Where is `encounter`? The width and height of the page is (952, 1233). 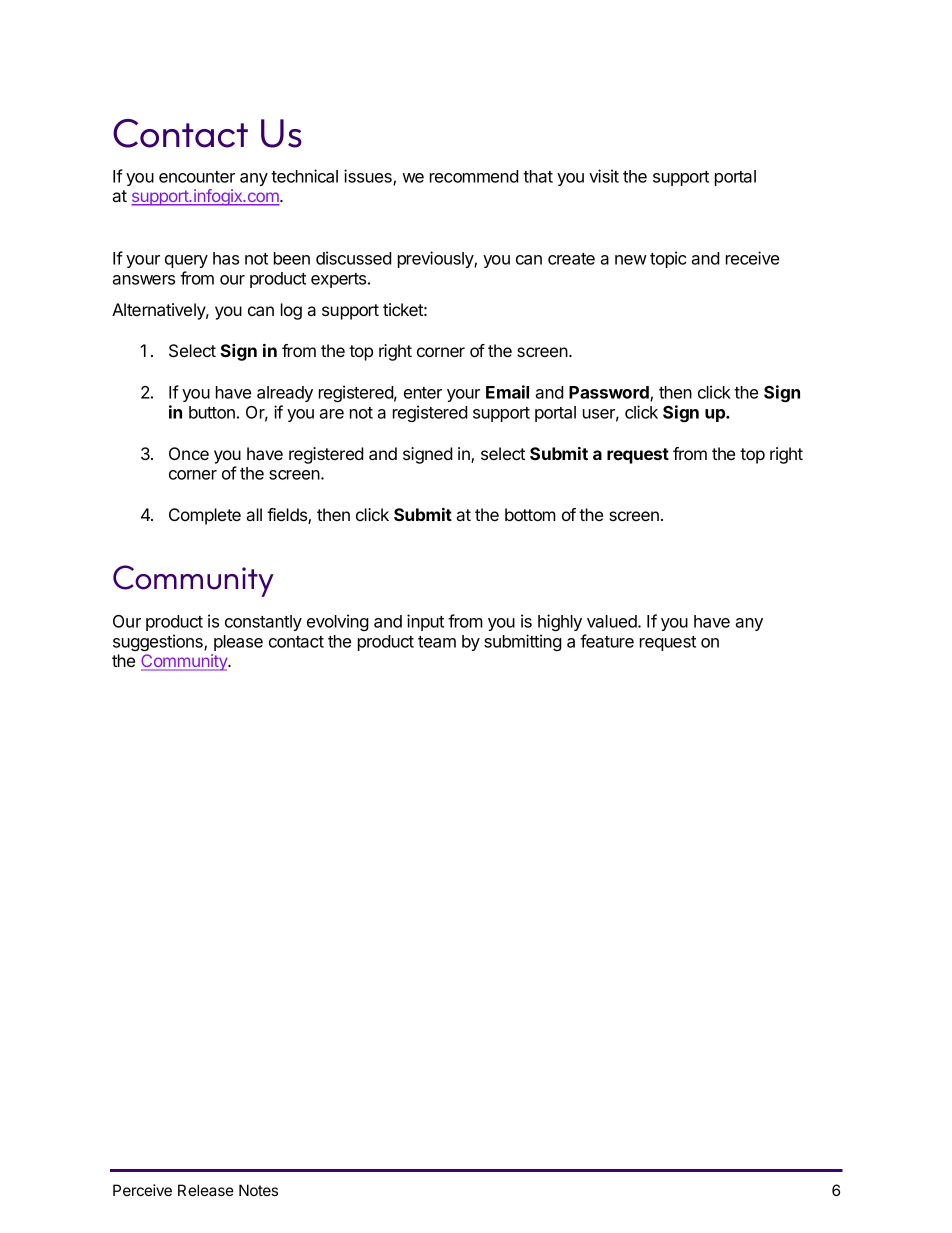
encounter is located at coordinates (197, 177).
